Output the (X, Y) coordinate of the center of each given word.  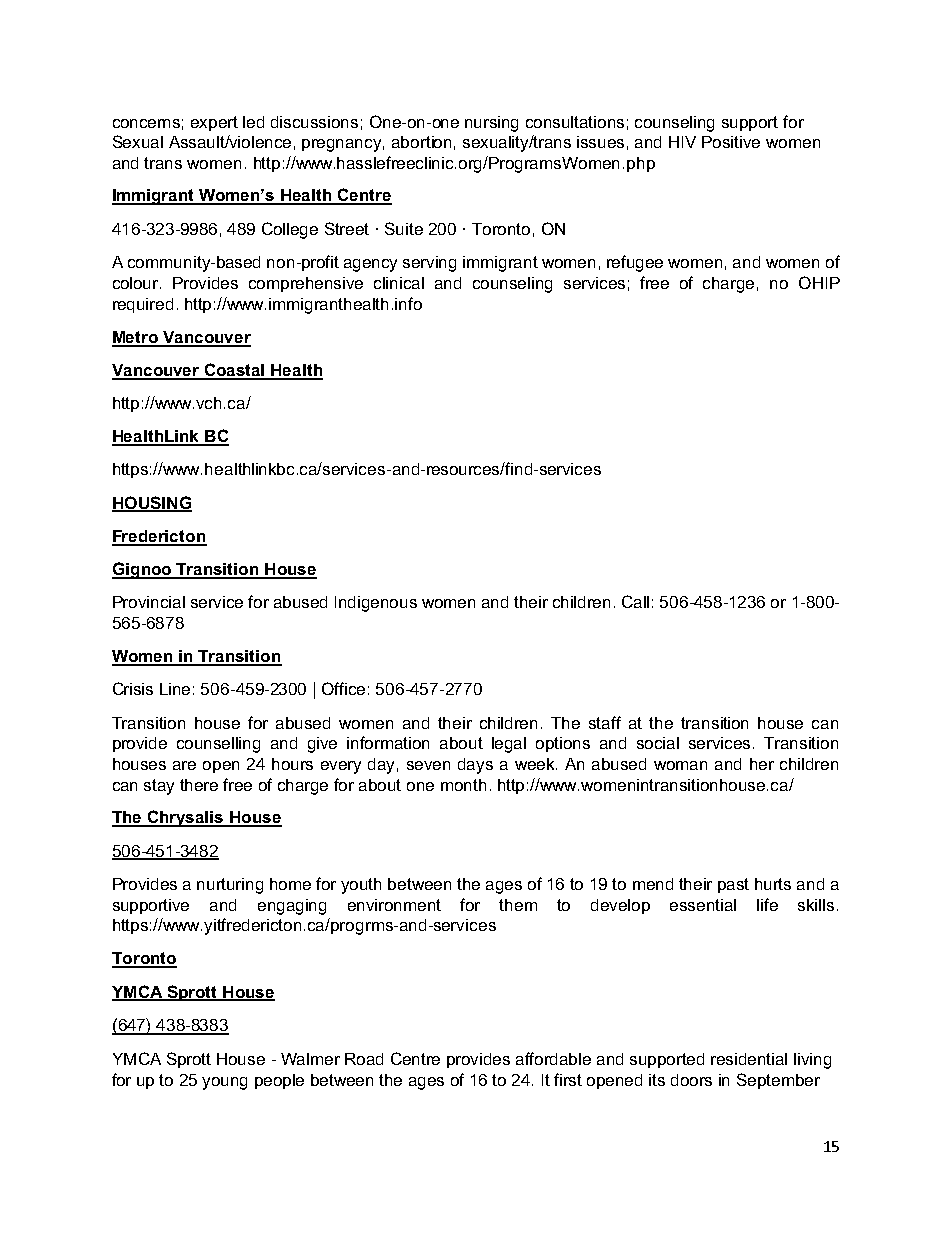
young (224, 1083)
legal (509, 745)
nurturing (230, 886)
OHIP (819, 282)
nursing (491, 124)
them (518, 905)
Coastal (235, 371)
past (733, 885)
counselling (218, 745)
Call (635, 601)
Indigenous (376, 604)
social (658, 743)
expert (214, 123)
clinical (399, 283)
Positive (731, 142)
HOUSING (152, 503)
